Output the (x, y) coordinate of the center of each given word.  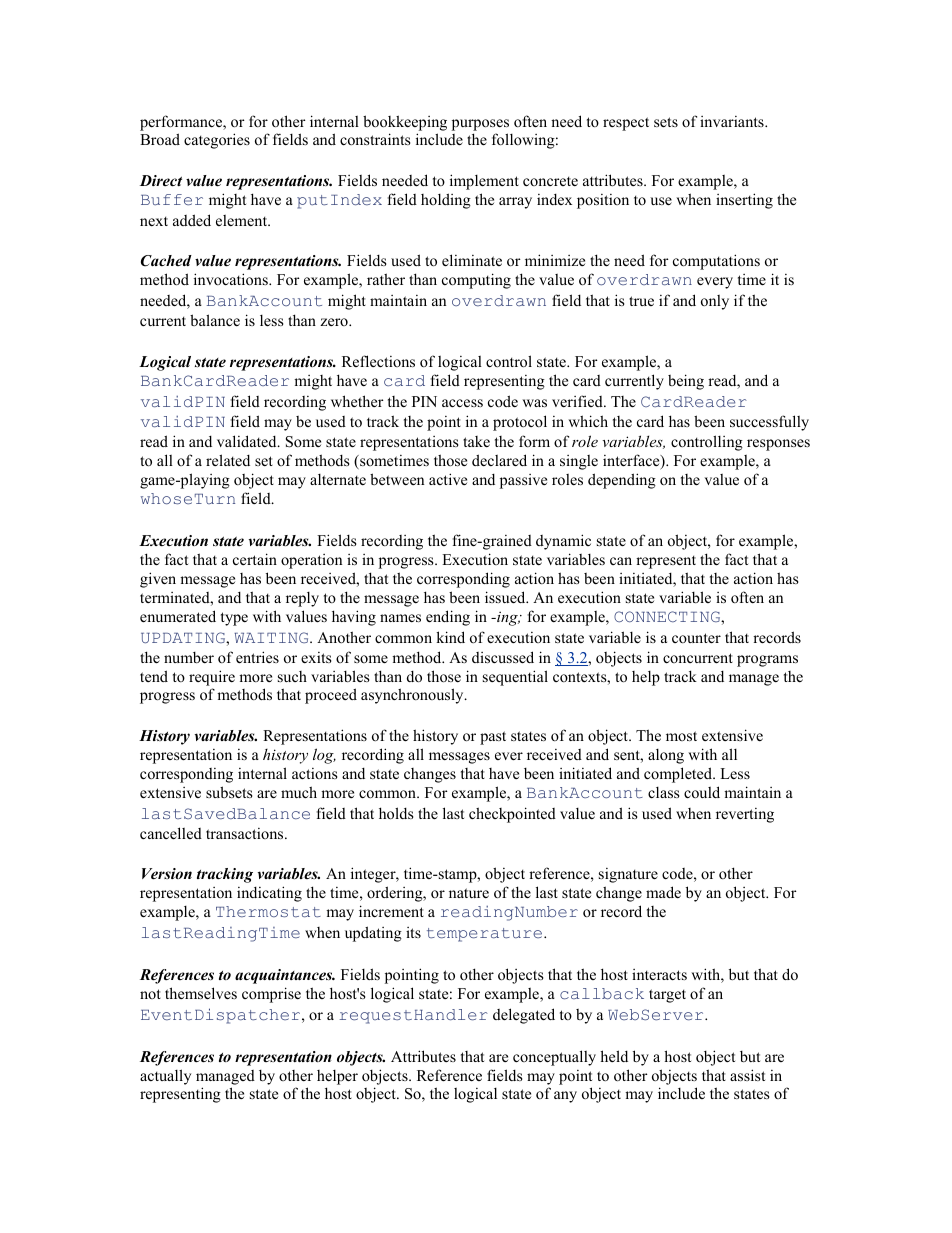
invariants (733, 121)
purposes (480, 125)
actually (165, 1077)
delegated (524, 1016)
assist (747, 1075)
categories (217, 141)
